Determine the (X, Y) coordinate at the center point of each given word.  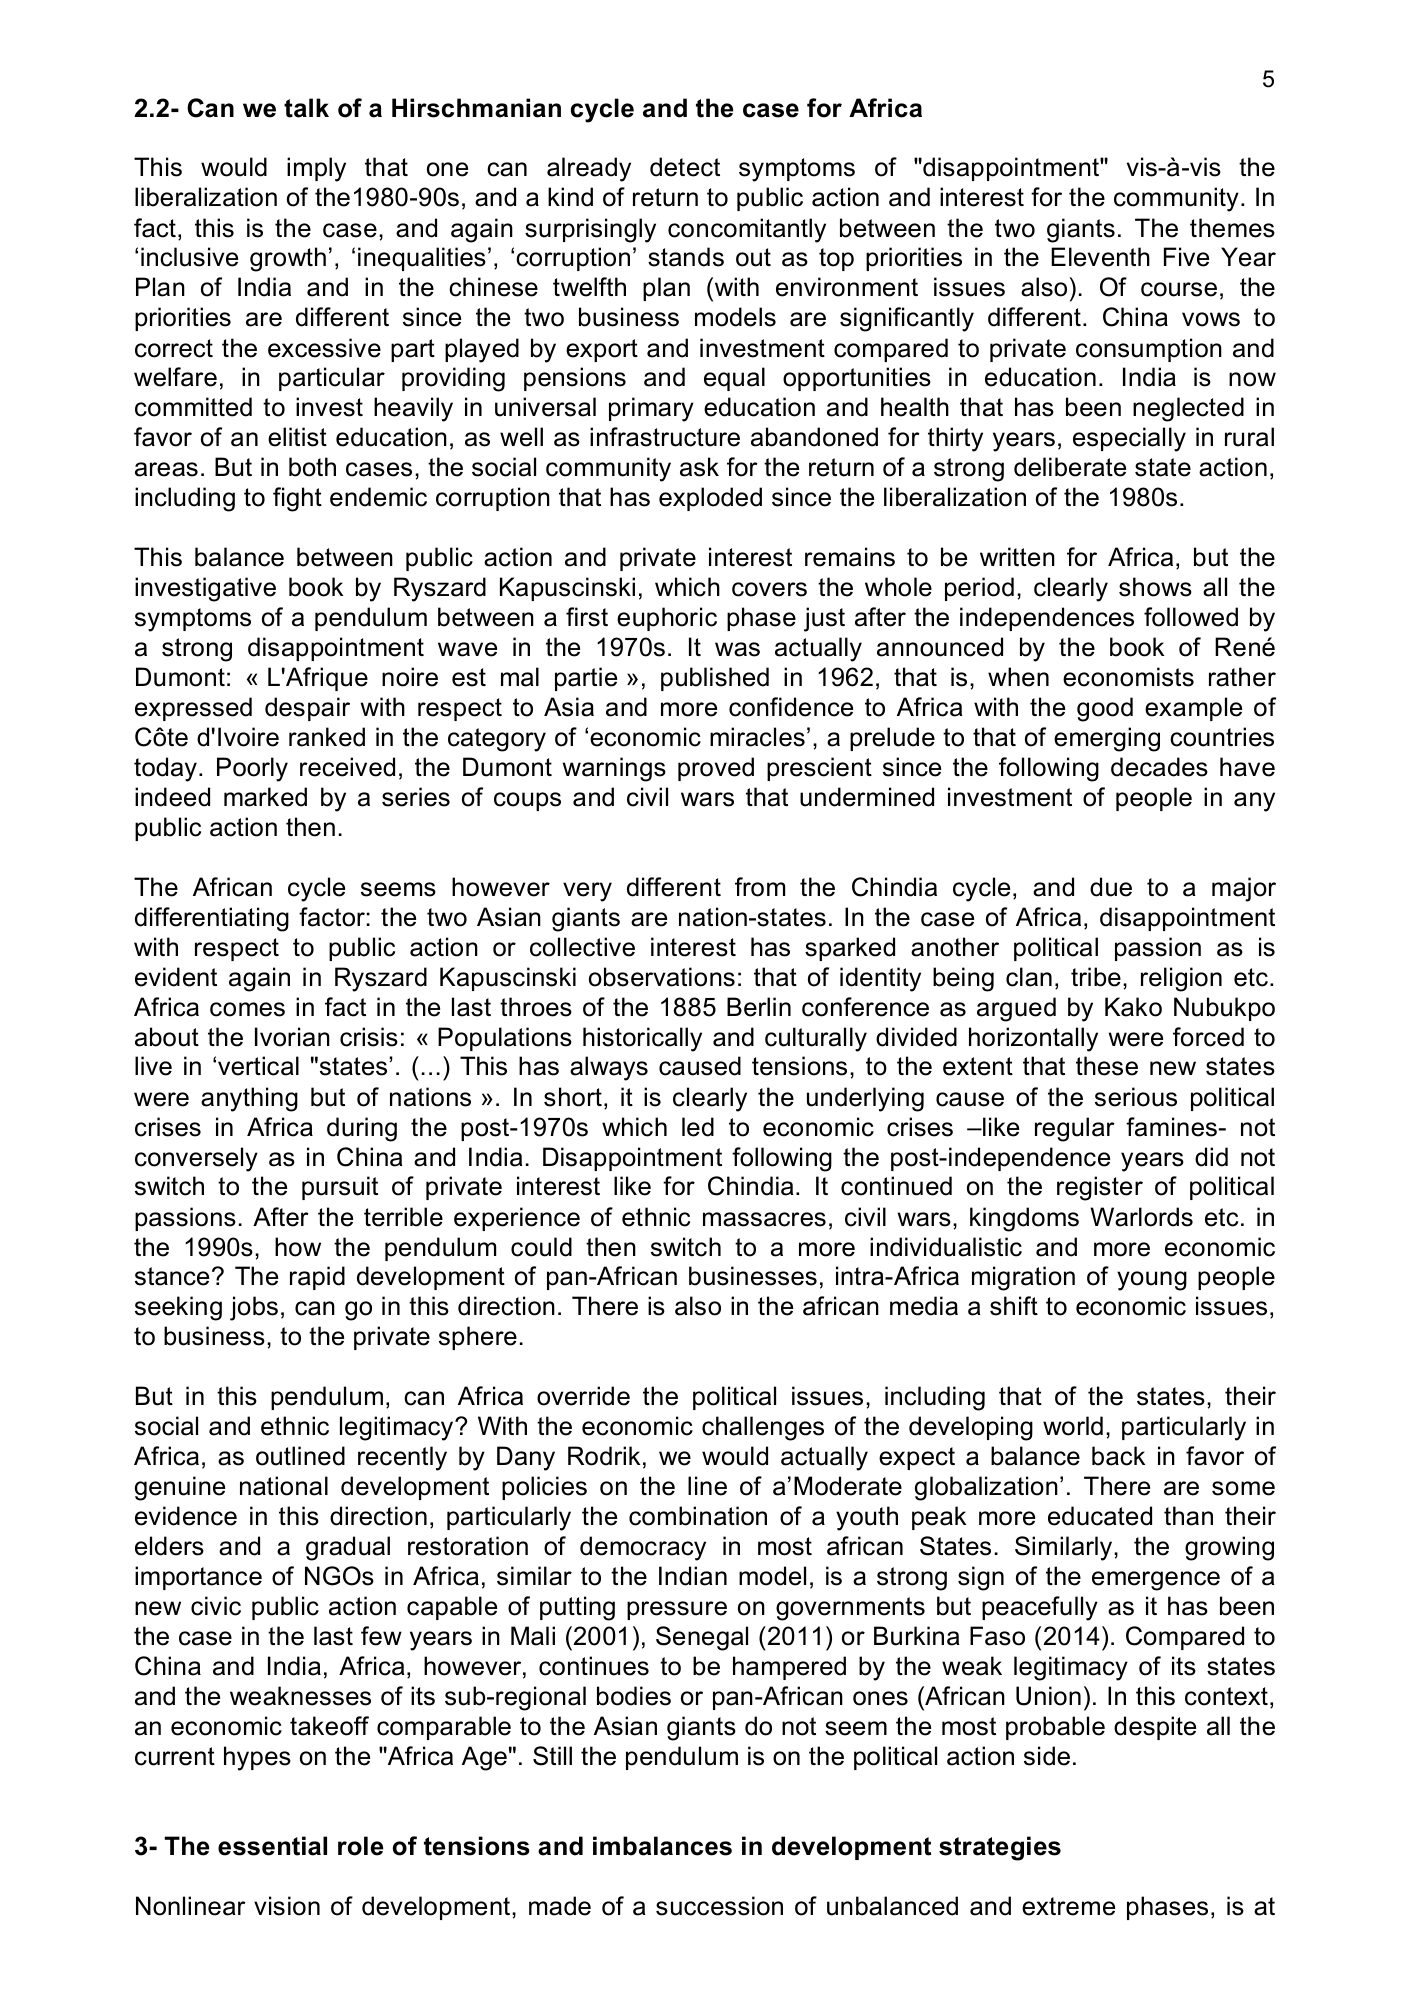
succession (719, 1906)
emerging (1107, 739)
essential (272, 1846)
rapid (317, 1278)
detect (685, 167)
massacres (764, 1219)
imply (316, 169)
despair (307, 709)
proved (716, 769)
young (1152, 1281)
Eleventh (1100, 257)
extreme (1068, 1906)
